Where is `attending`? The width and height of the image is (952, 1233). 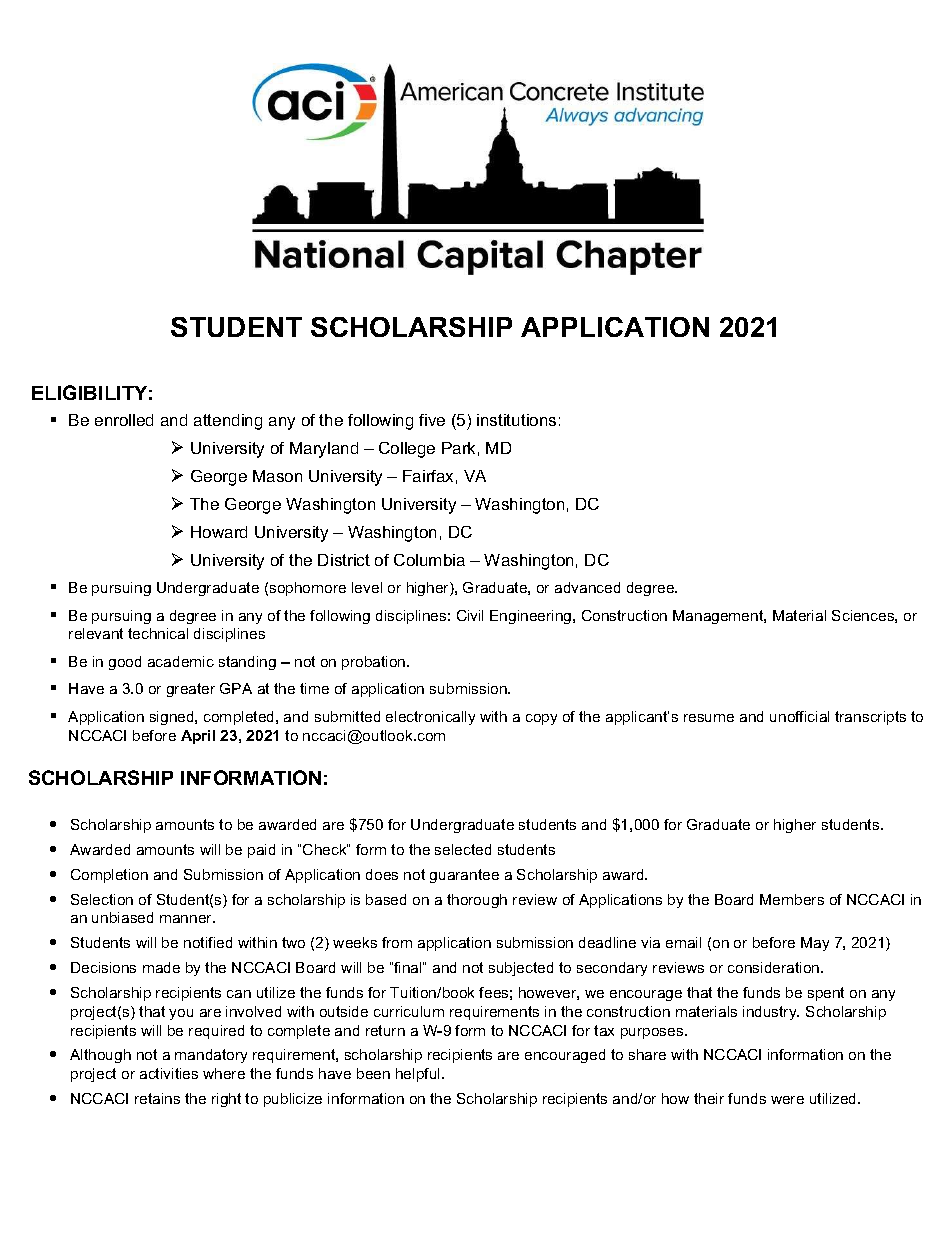
attending is located at coordinates (228, 422).
